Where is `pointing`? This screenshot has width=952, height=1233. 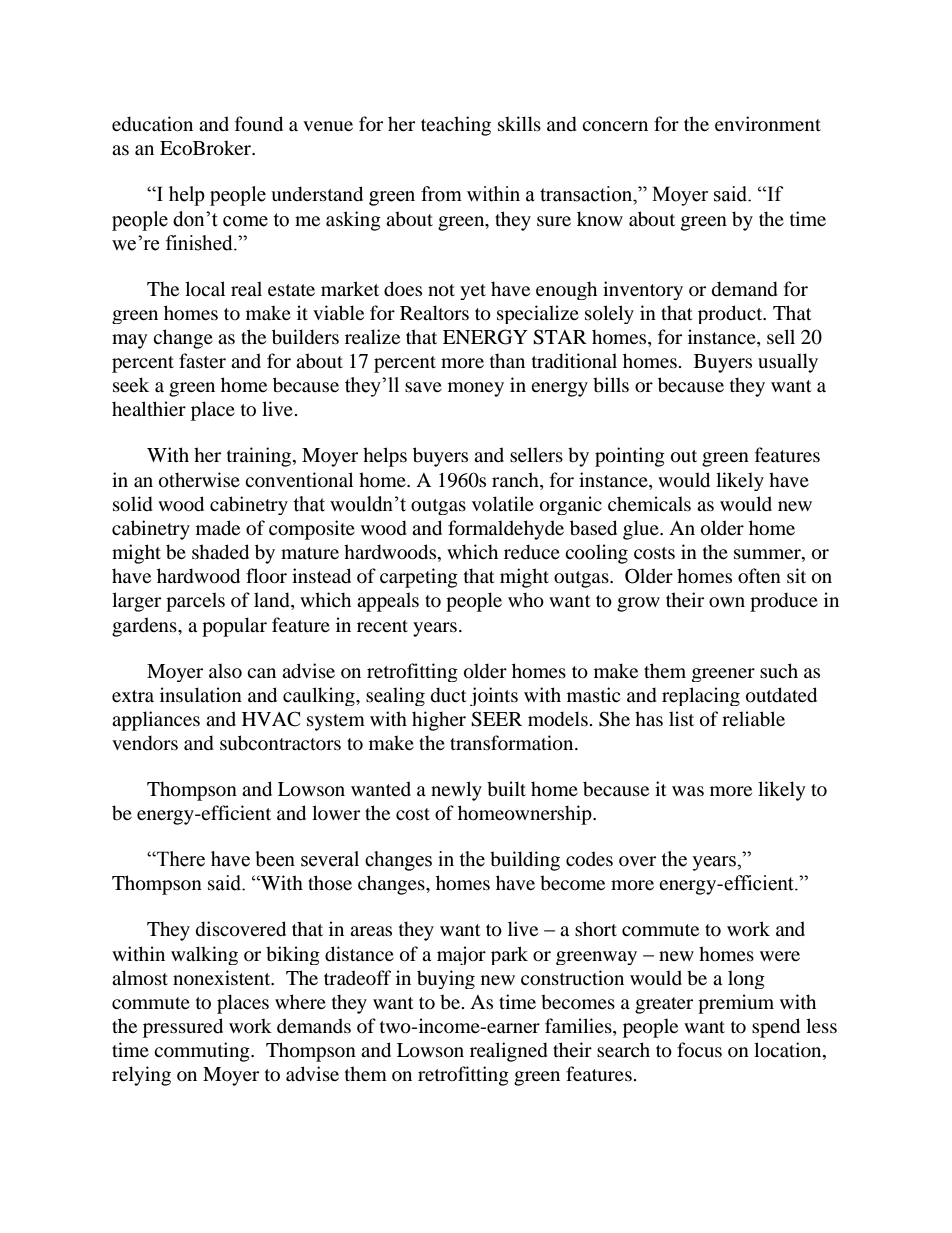 pointing is located at coordinates (630, 457).
